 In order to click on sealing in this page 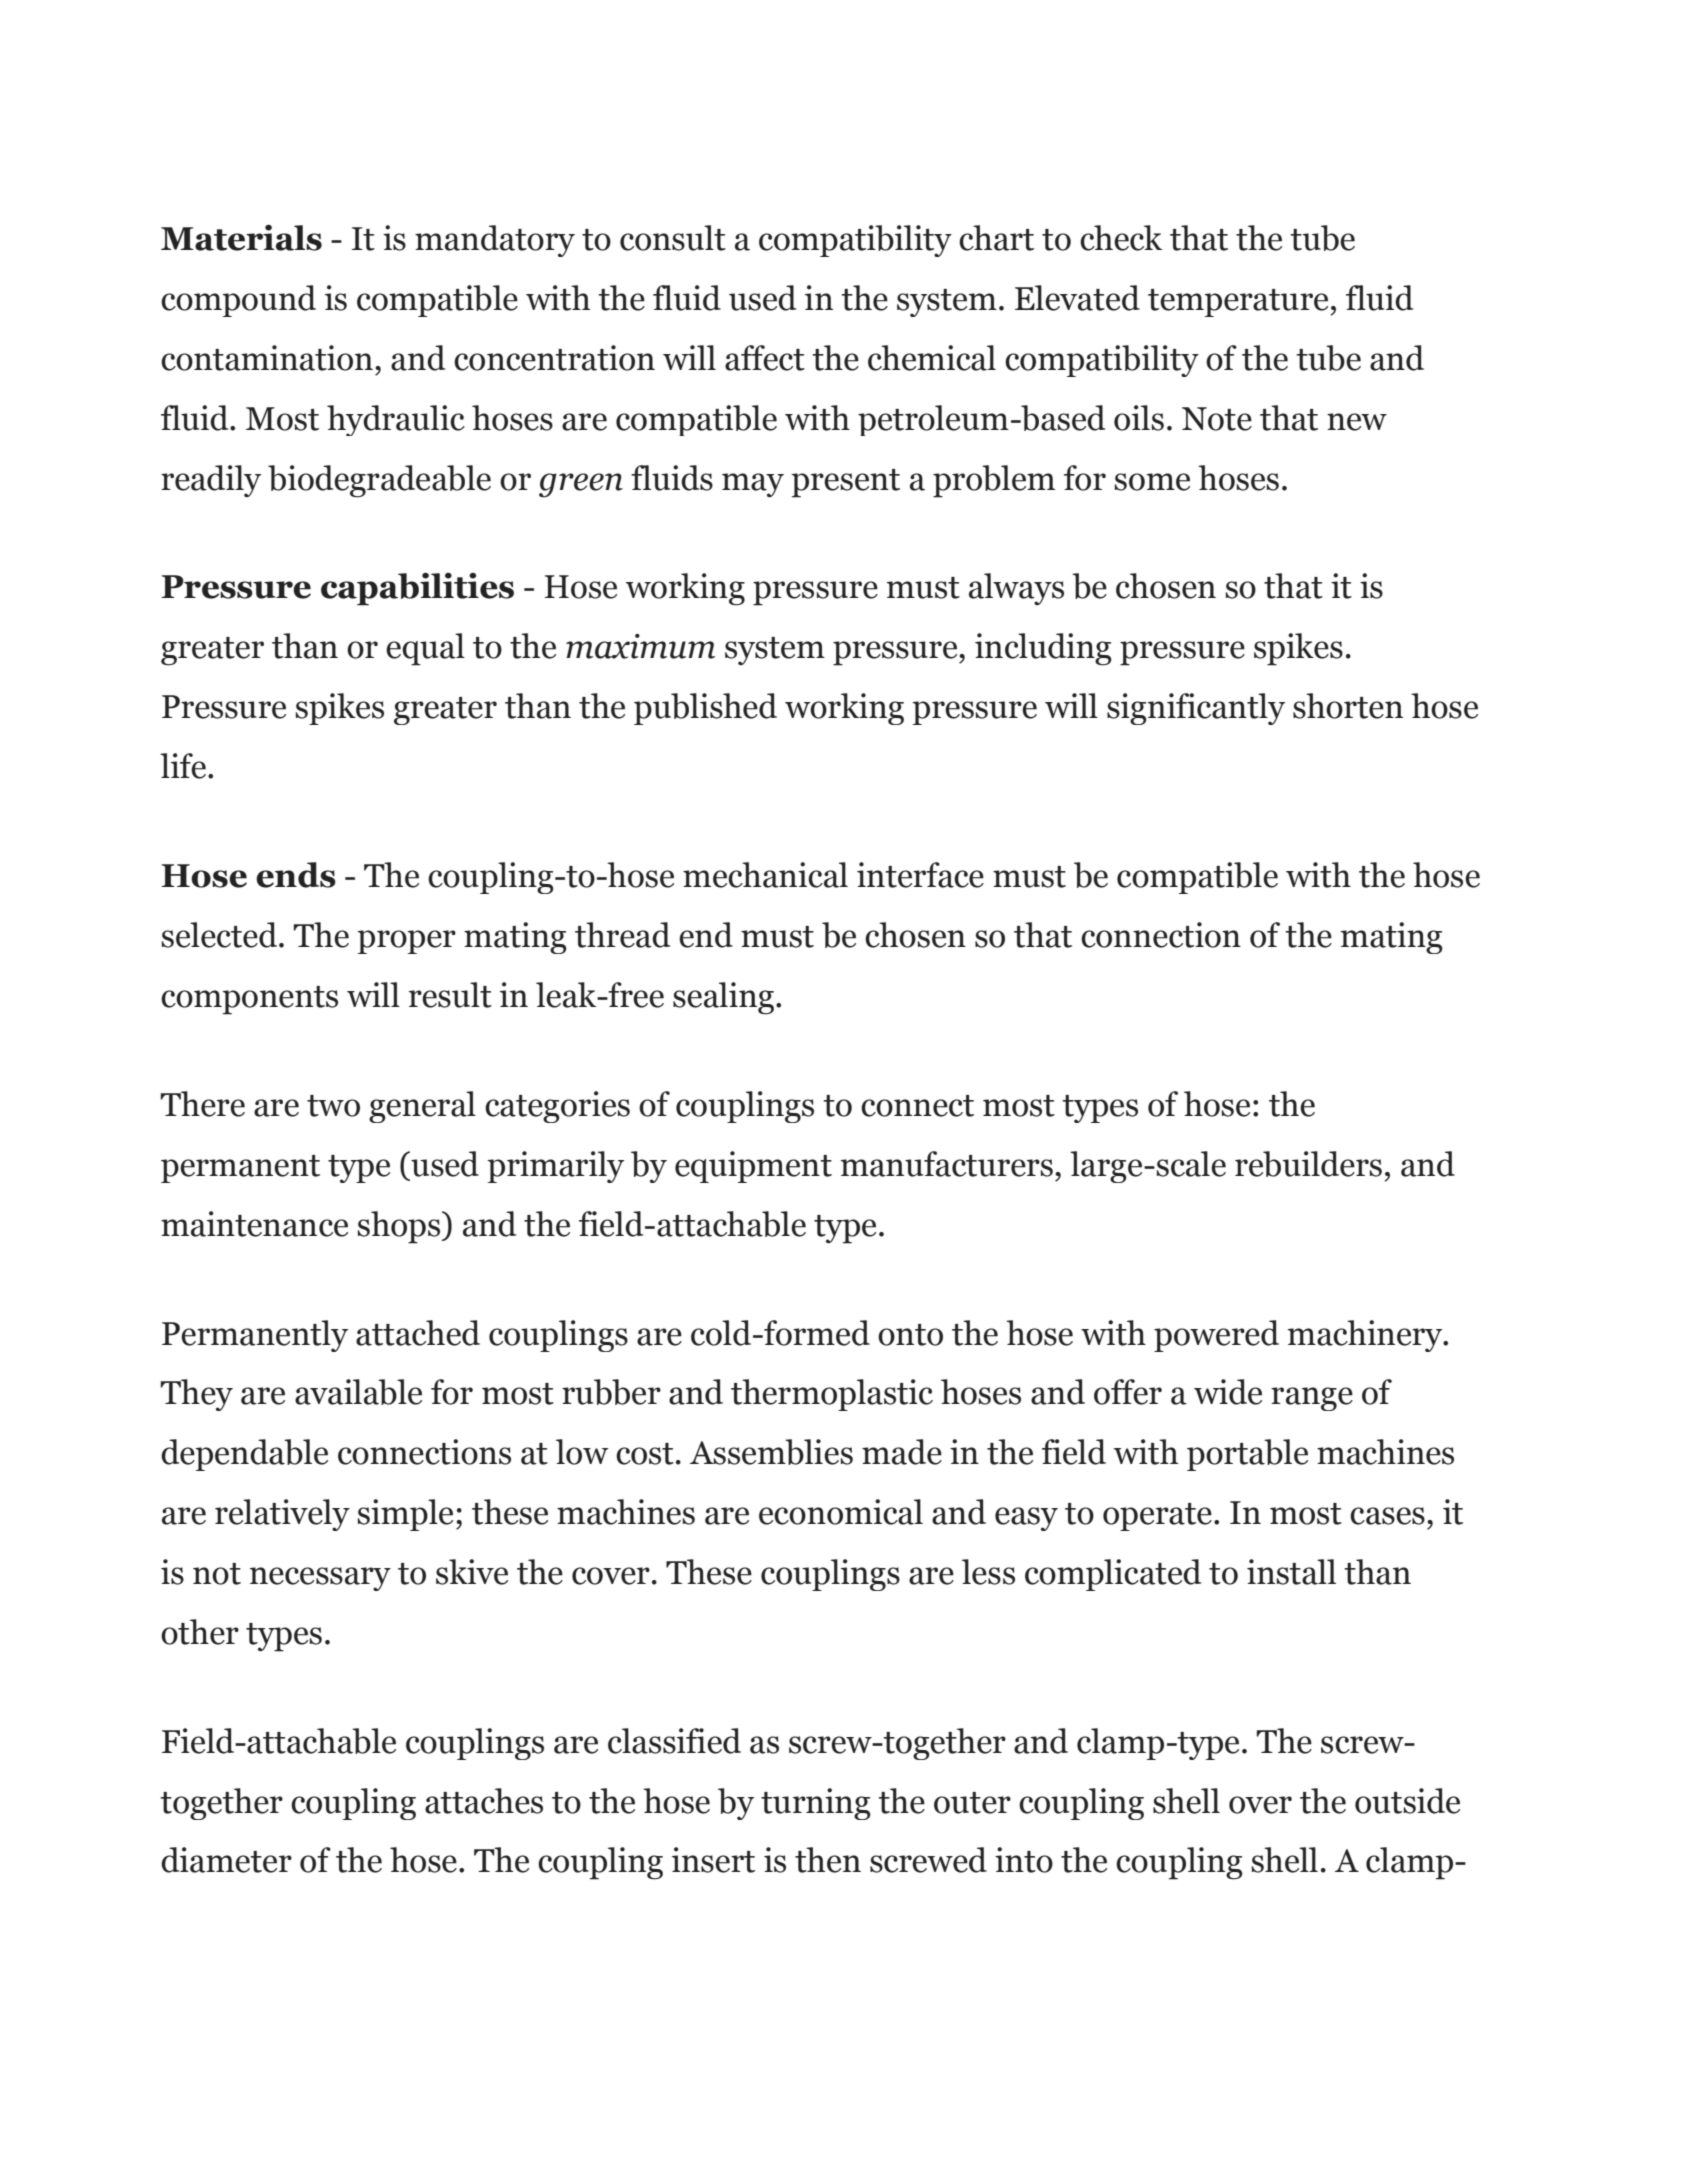, I will do `click(723, 998)`.
